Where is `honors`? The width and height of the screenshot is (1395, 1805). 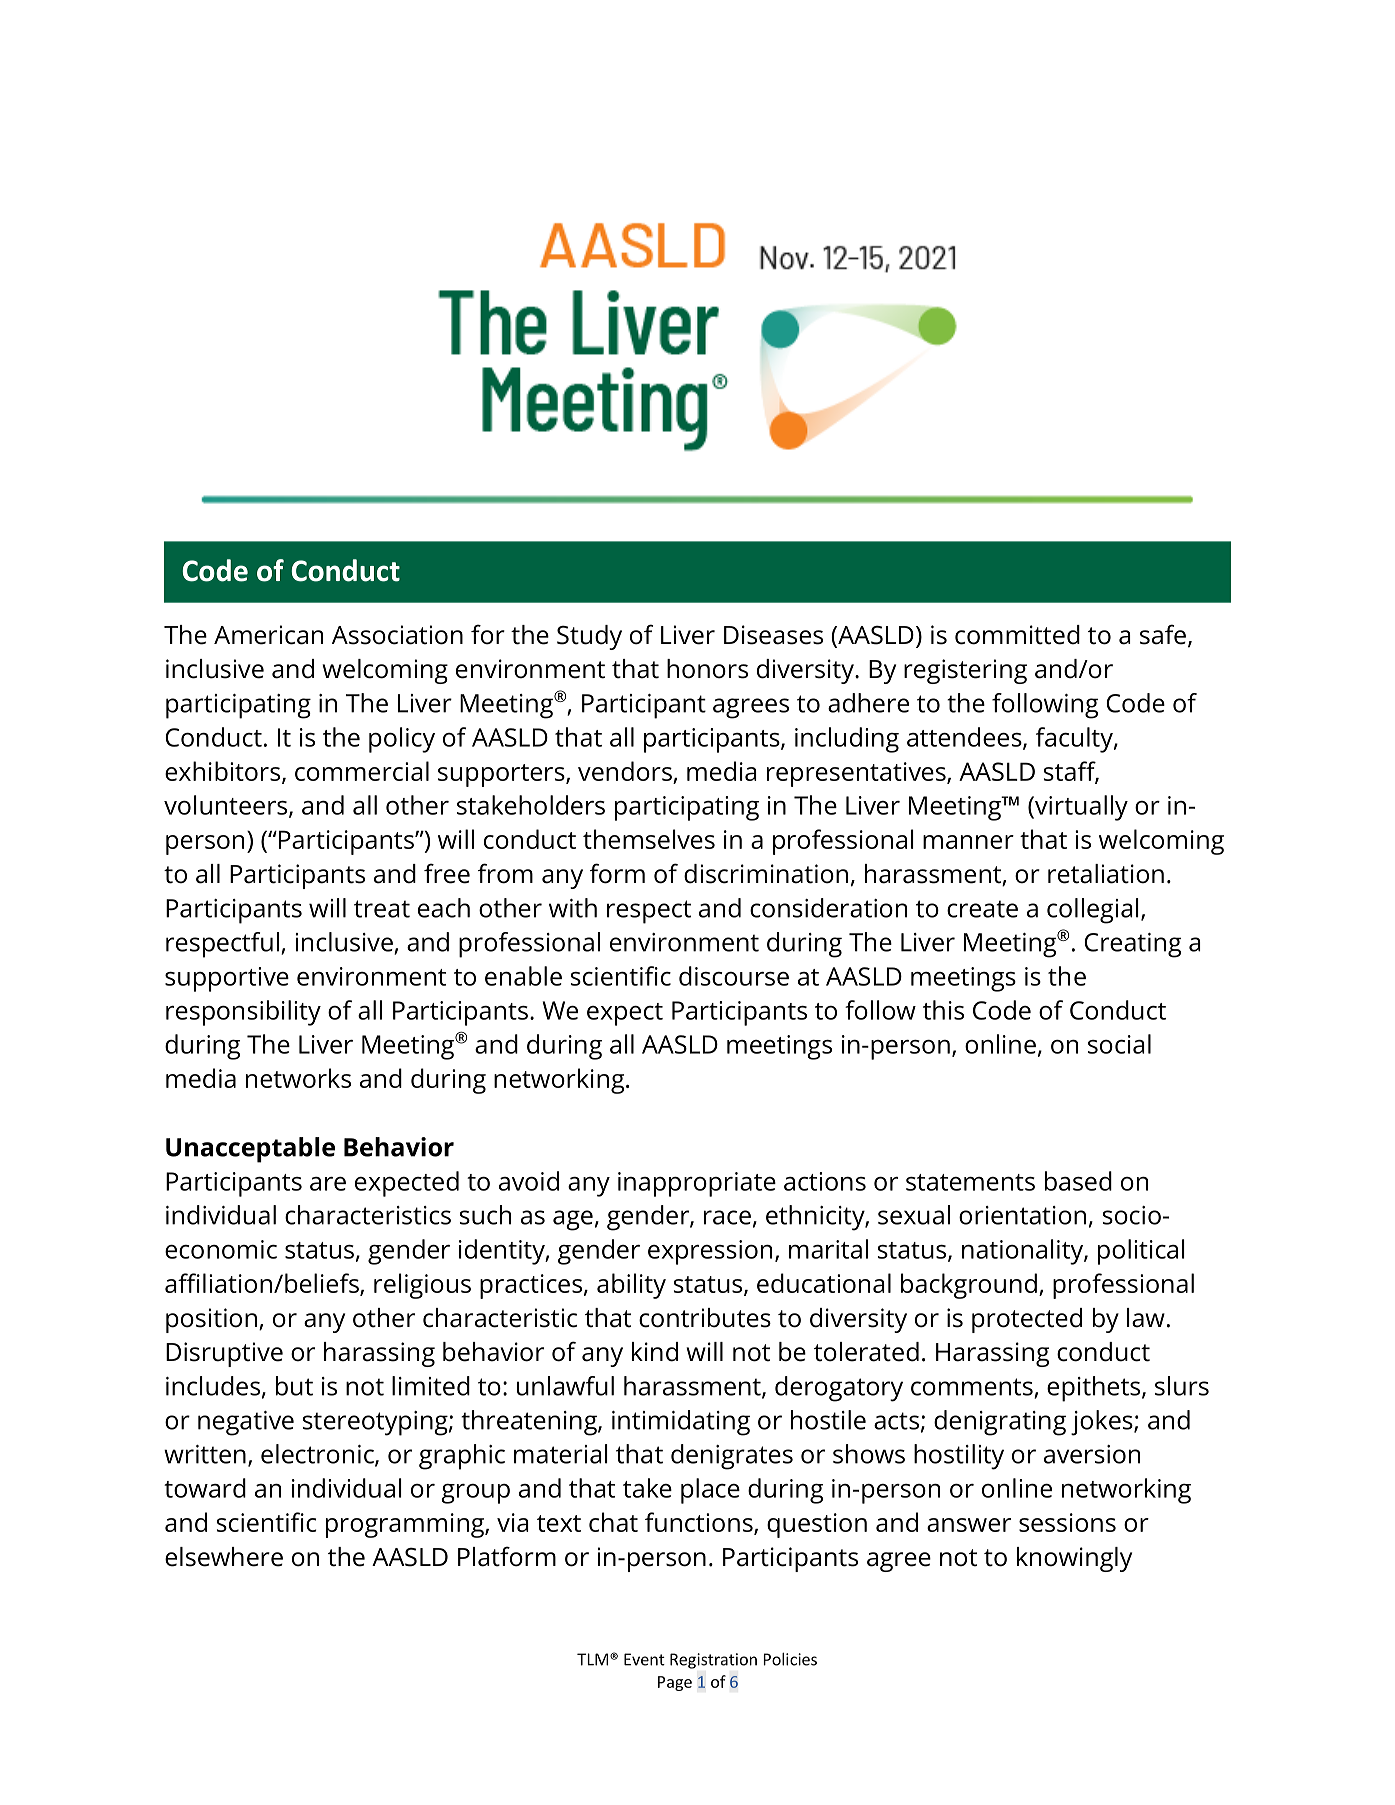
honors is located at coordinates (707, 669).
